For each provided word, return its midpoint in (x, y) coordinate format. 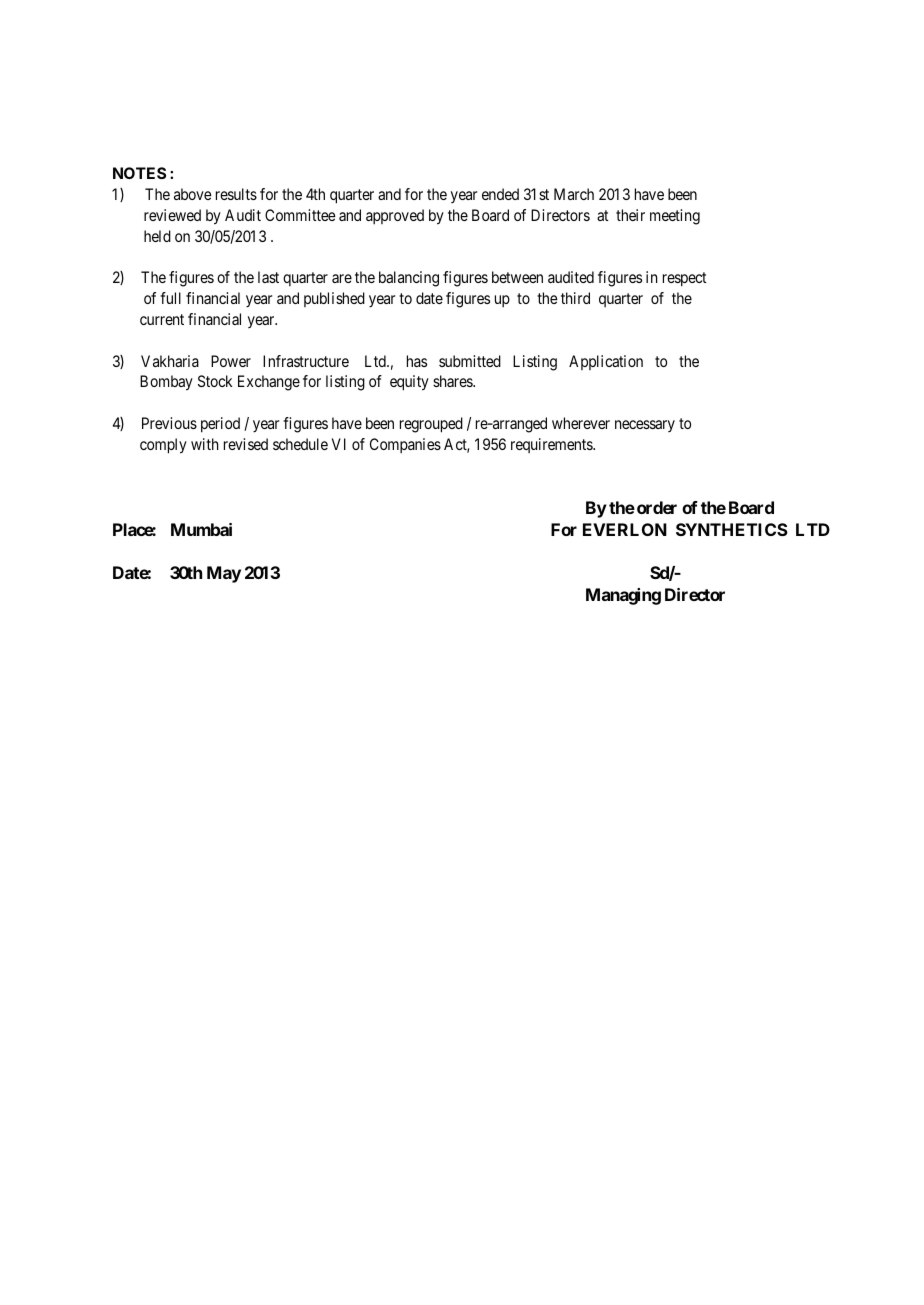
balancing (409, 279)
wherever (581, 423)
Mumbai (201, 529)
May (224, 574)
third (575, 298)
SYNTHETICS (732, 529)
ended (500, 194)
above (193, 194)
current (162, 319)
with (205, 444)
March (574, 194)
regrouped (431, 425)
